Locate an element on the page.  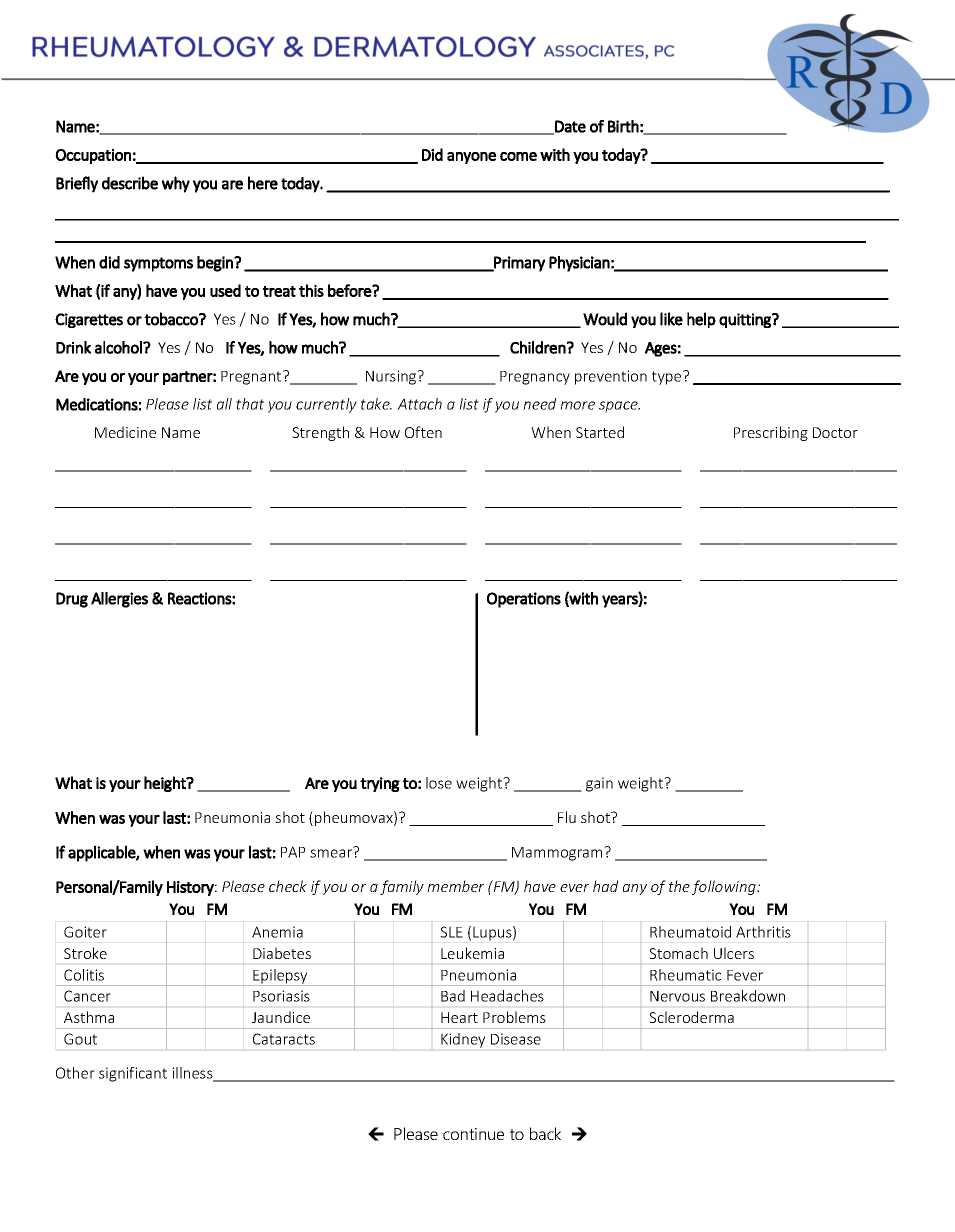
following is located at coordinates (725, 887).
